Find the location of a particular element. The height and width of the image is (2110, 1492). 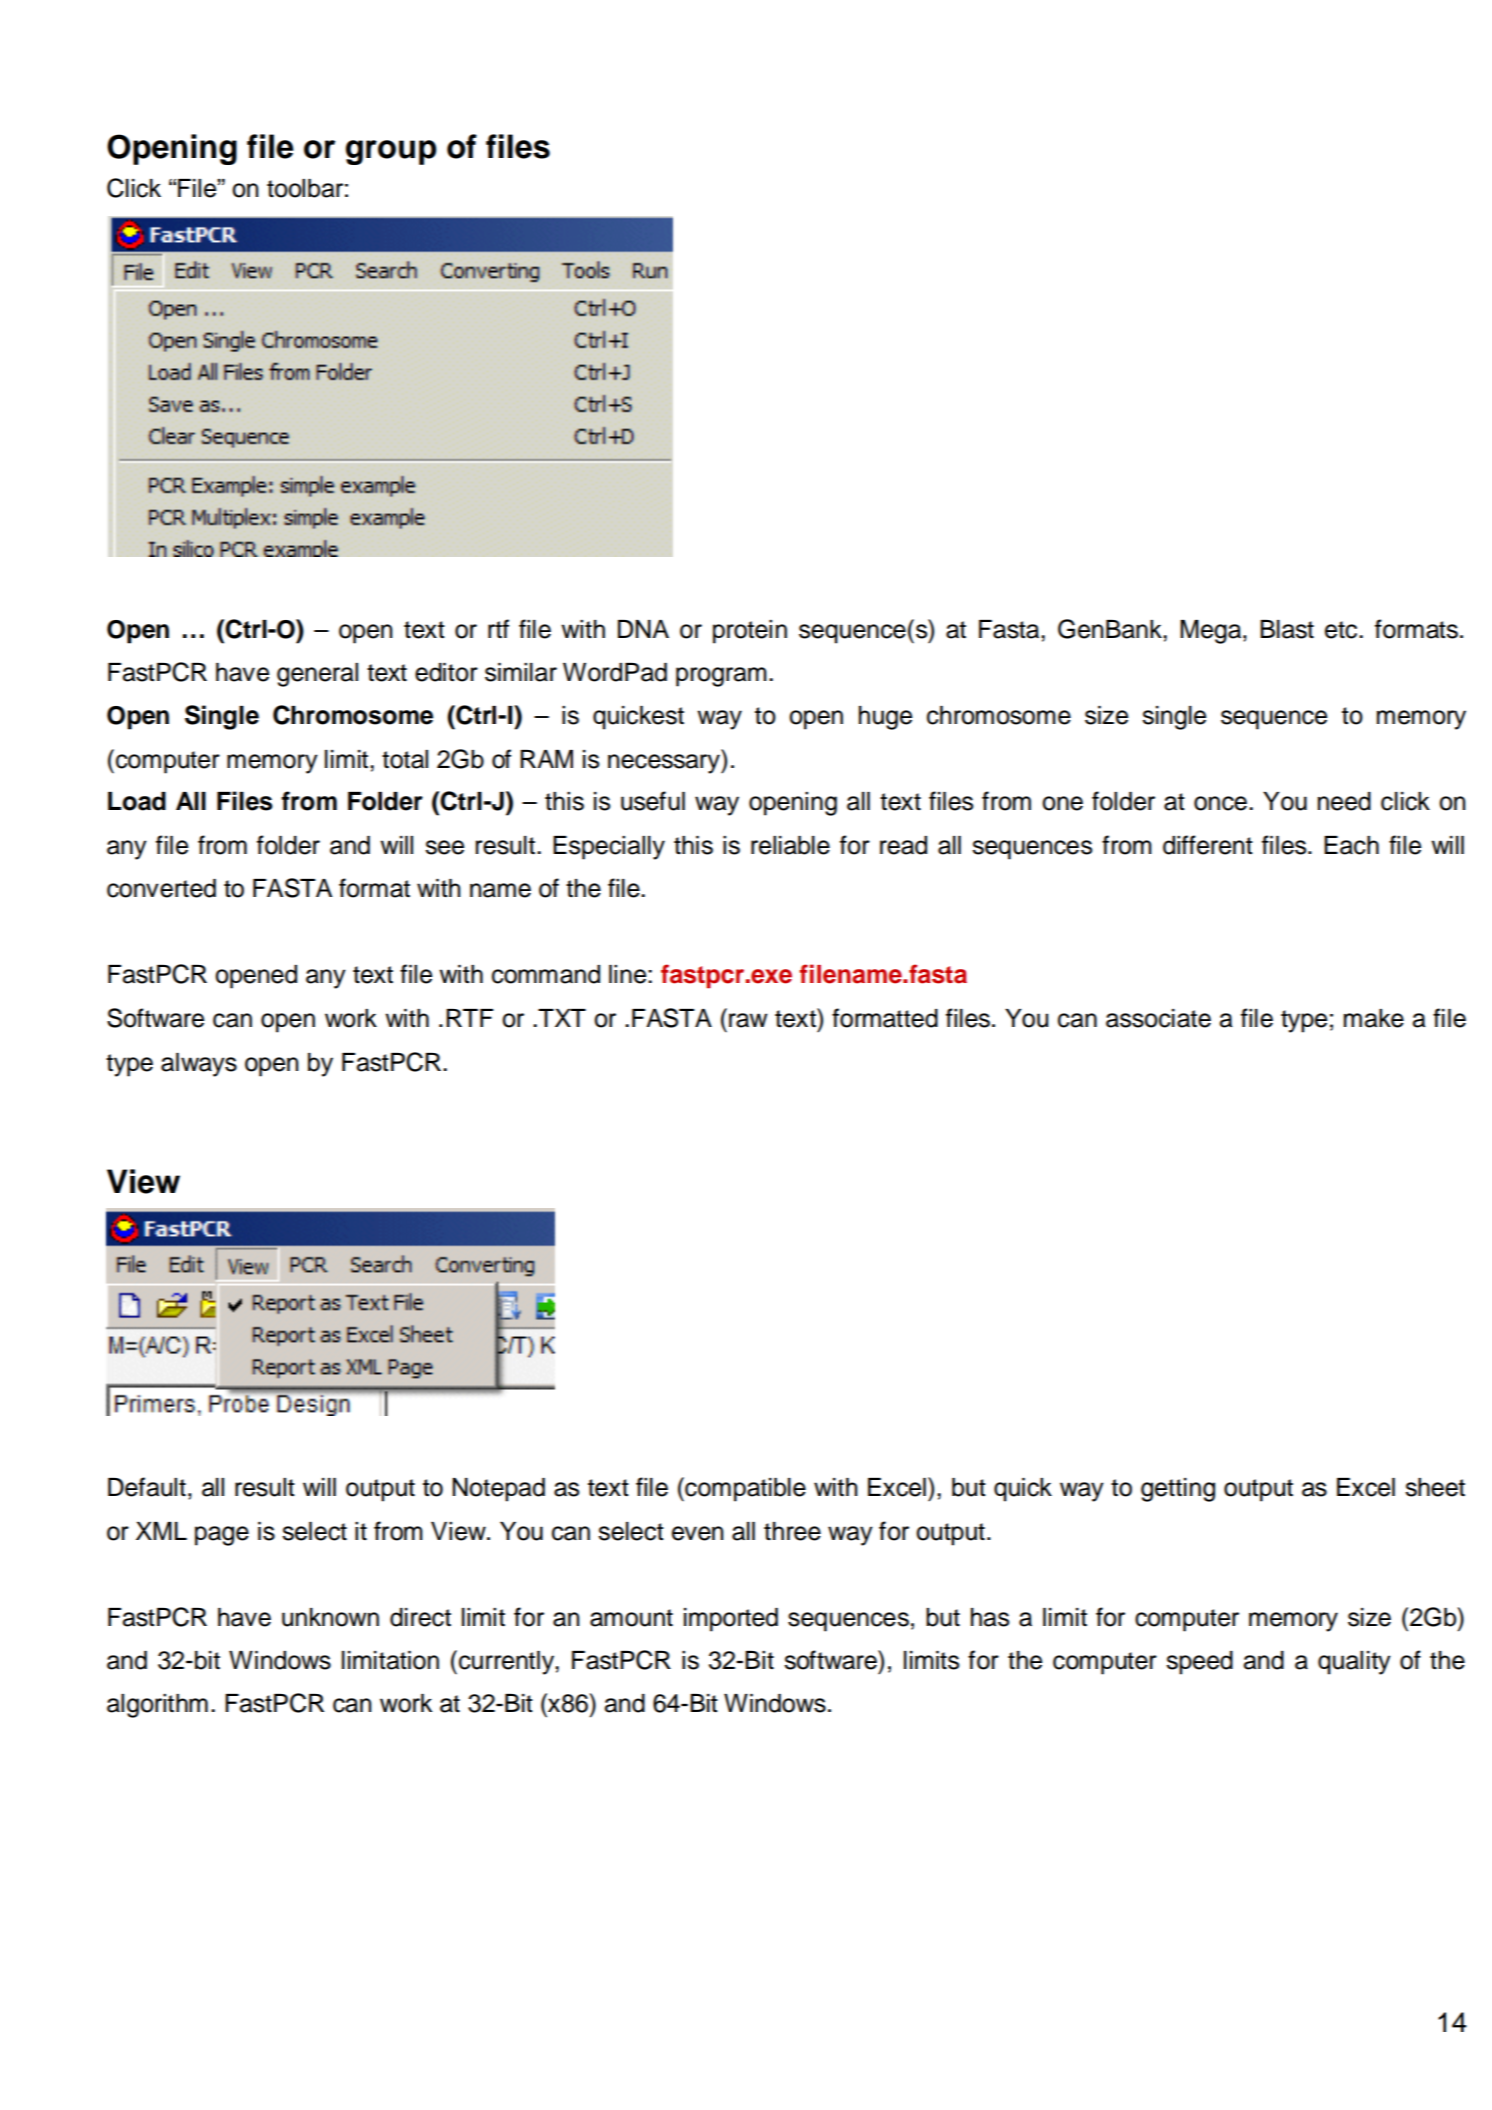

unknown is located at coordinates (330, 1617).
